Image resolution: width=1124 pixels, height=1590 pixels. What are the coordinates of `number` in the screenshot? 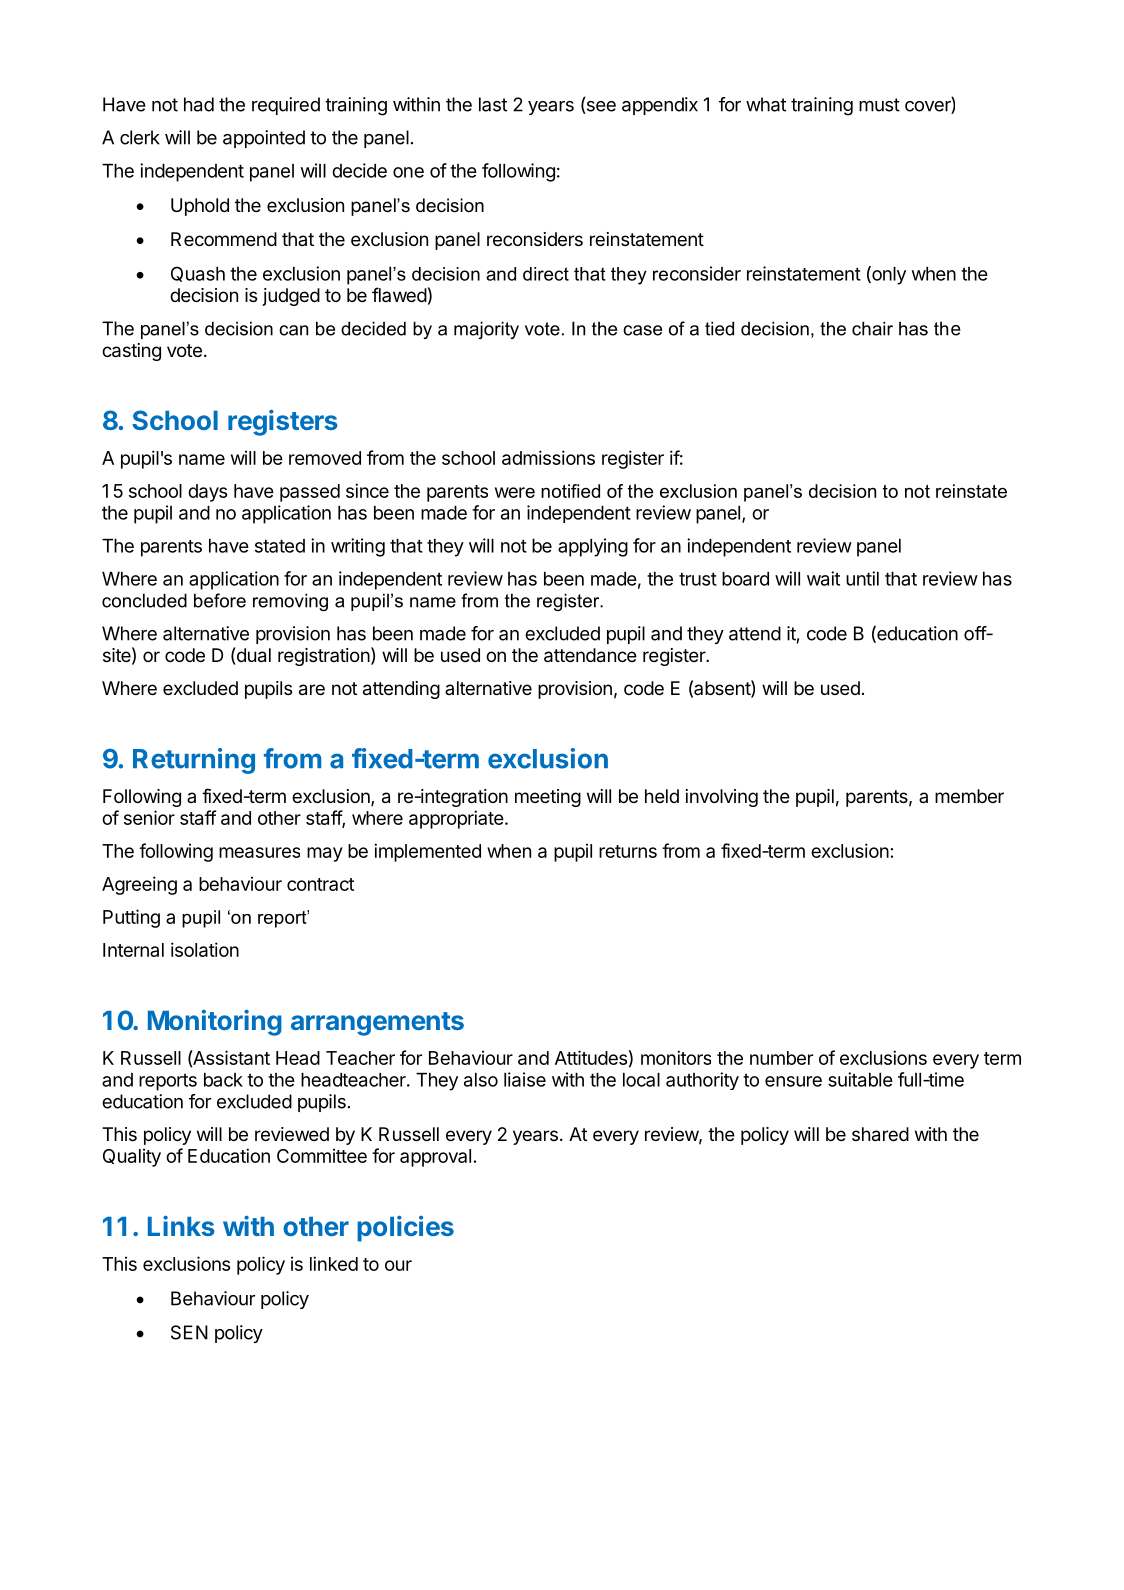 It's located at (781, 1058).
